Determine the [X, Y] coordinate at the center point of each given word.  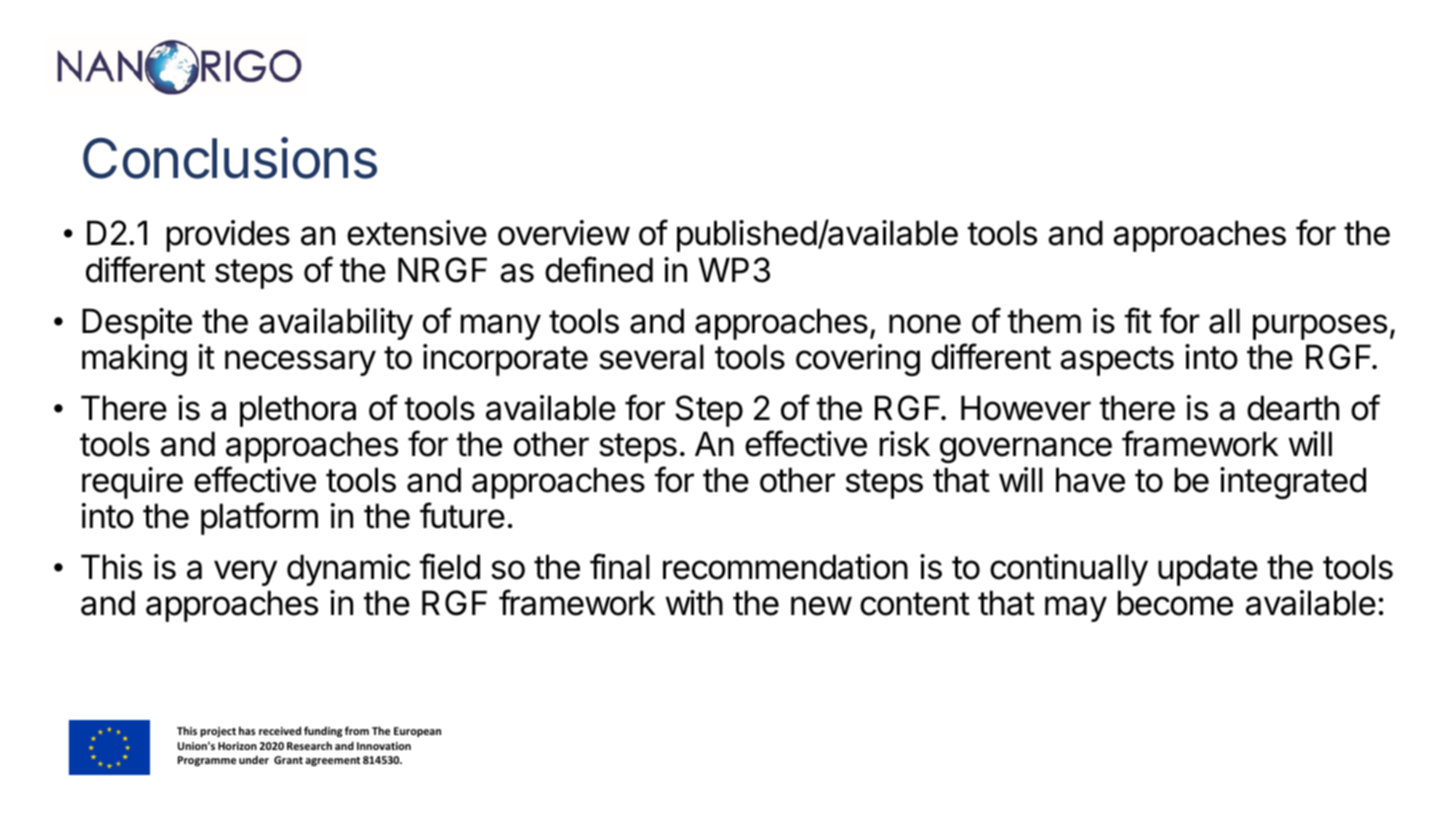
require [132, 483]
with [694, 602]
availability [336, 324]
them [1044, 321]
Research [309, 745]
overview [564, 233]
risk [905, 444]
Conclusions [230, 158]
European [417, 732]
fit [1138, 320]
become [1175, 603]
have [1090, 480]
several [651, 357]
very [245, 573]
